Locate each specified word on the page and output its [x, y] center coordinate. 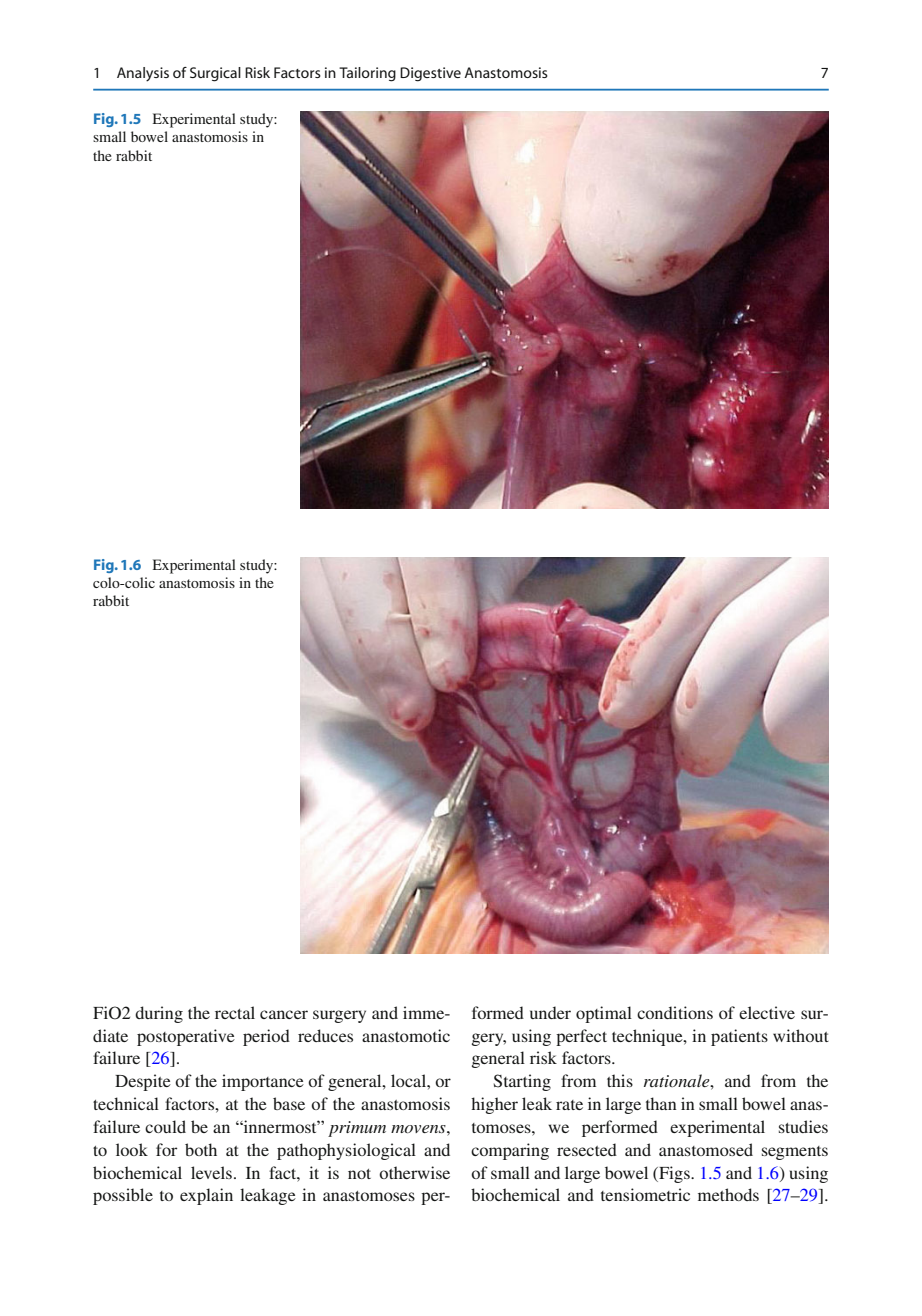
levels [211, 1172]
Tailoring [367, 74]
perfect [581, 1037]
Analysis [143, 74]
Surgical [215, 74]
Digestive [430, 74]
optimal [604, 1014]
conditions [675, 1012]
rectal [235, 1012]
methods [728, 1194]
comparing [510, 1151]
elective [767, 1012]
